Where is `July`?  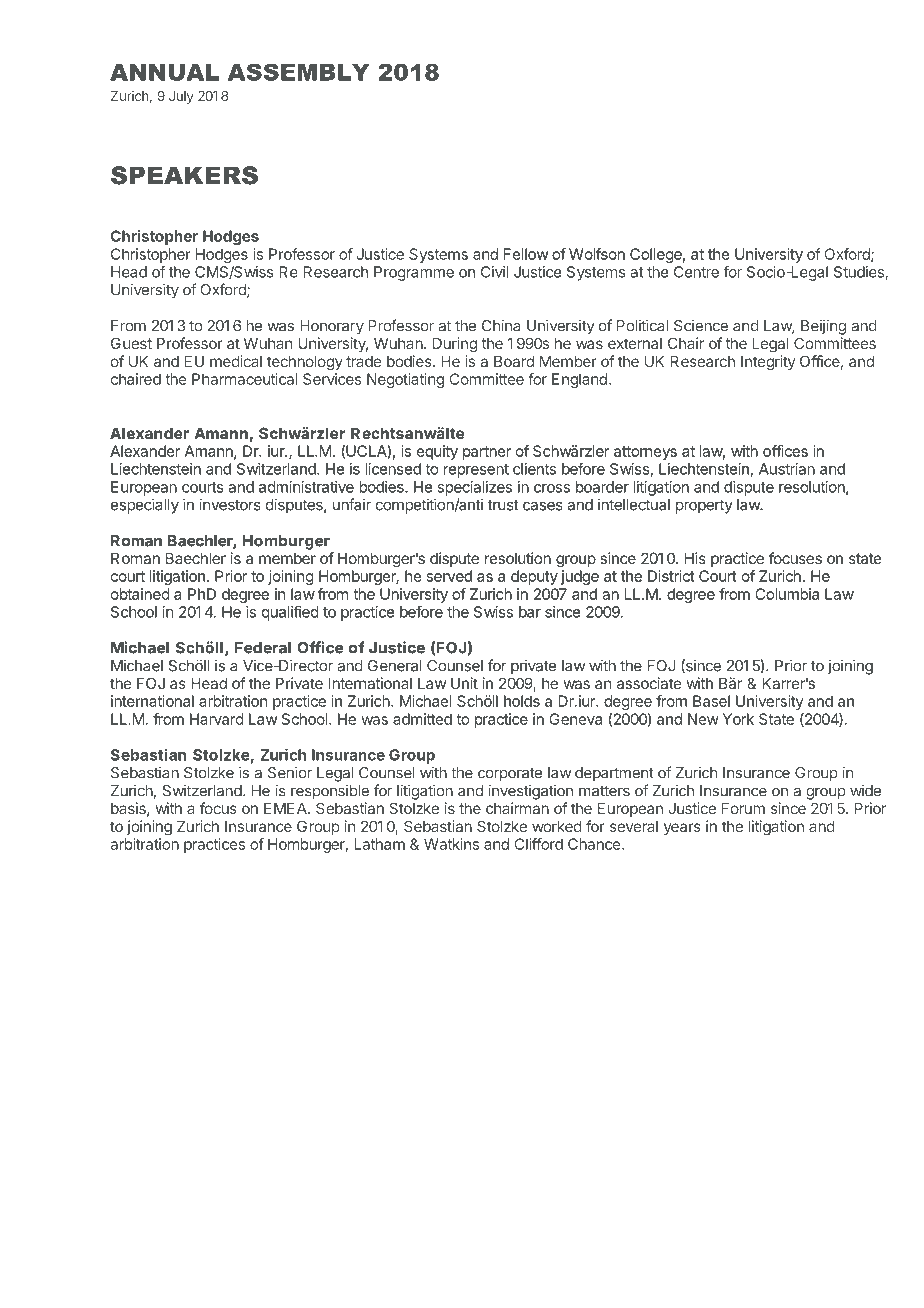
July is located at coordinates (181, 97).
